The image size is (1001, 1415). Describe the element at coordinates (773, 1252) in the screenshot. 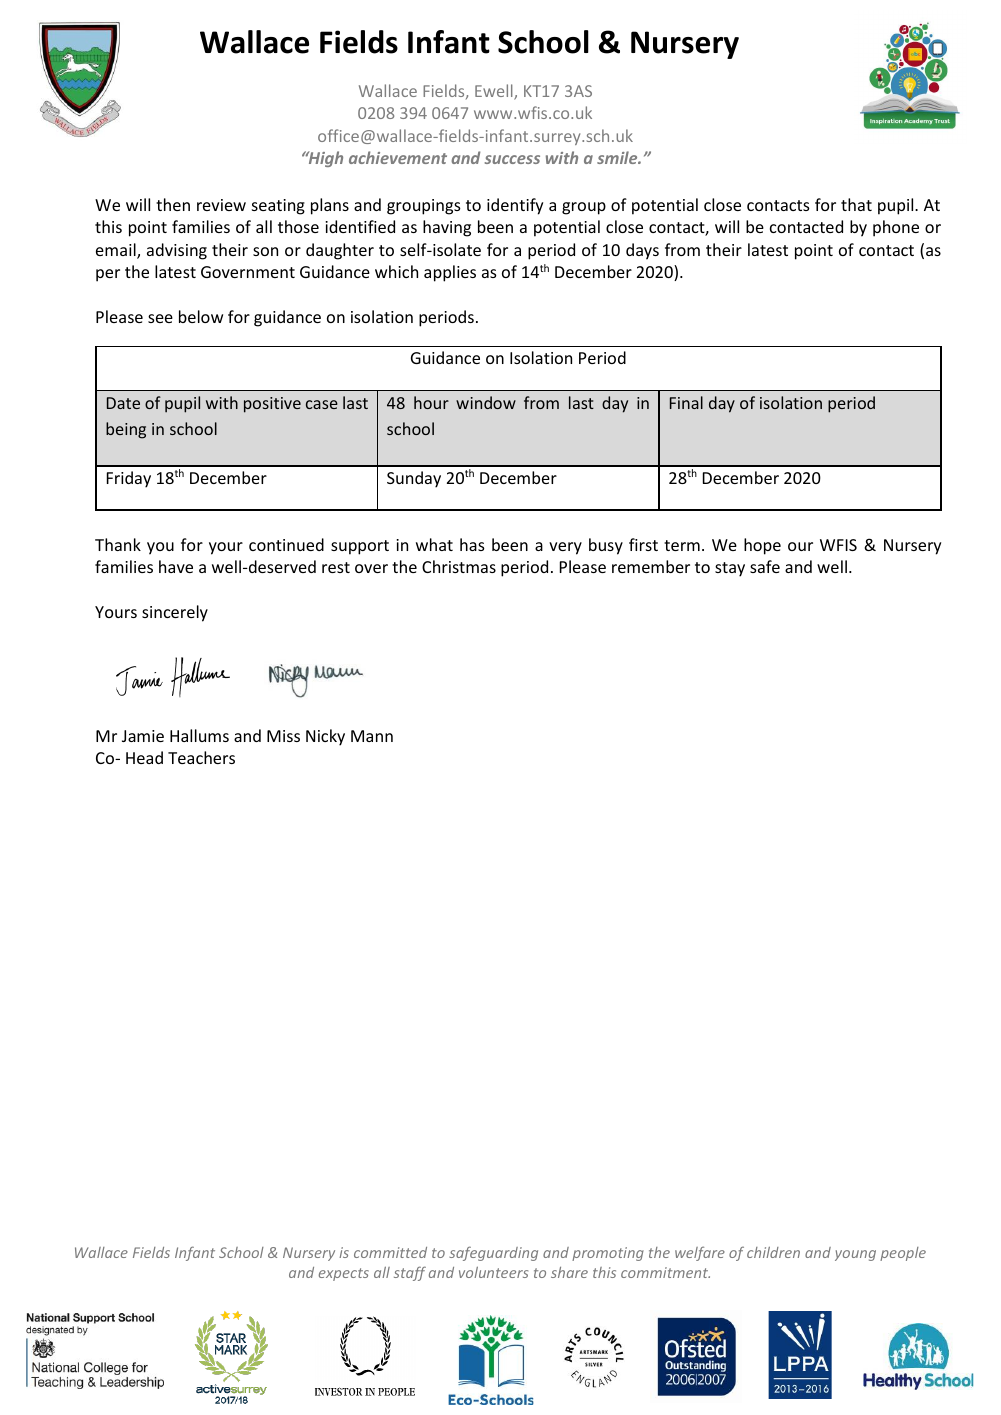

I see `children` at that location.
